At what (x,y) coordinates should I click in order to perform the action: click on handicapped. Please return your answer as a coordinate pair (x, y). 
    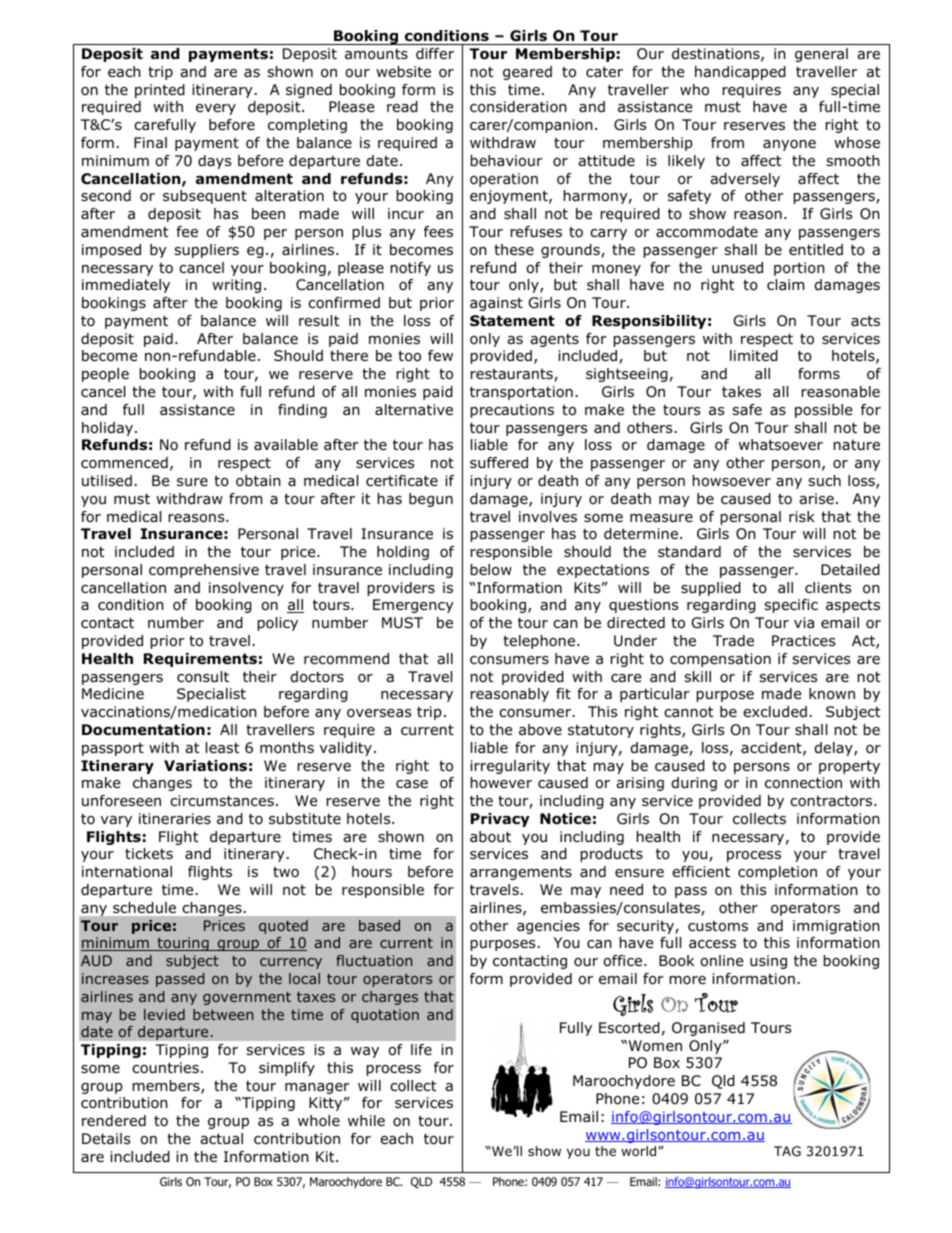
    Looking at the image, I should click on (740, 73).
